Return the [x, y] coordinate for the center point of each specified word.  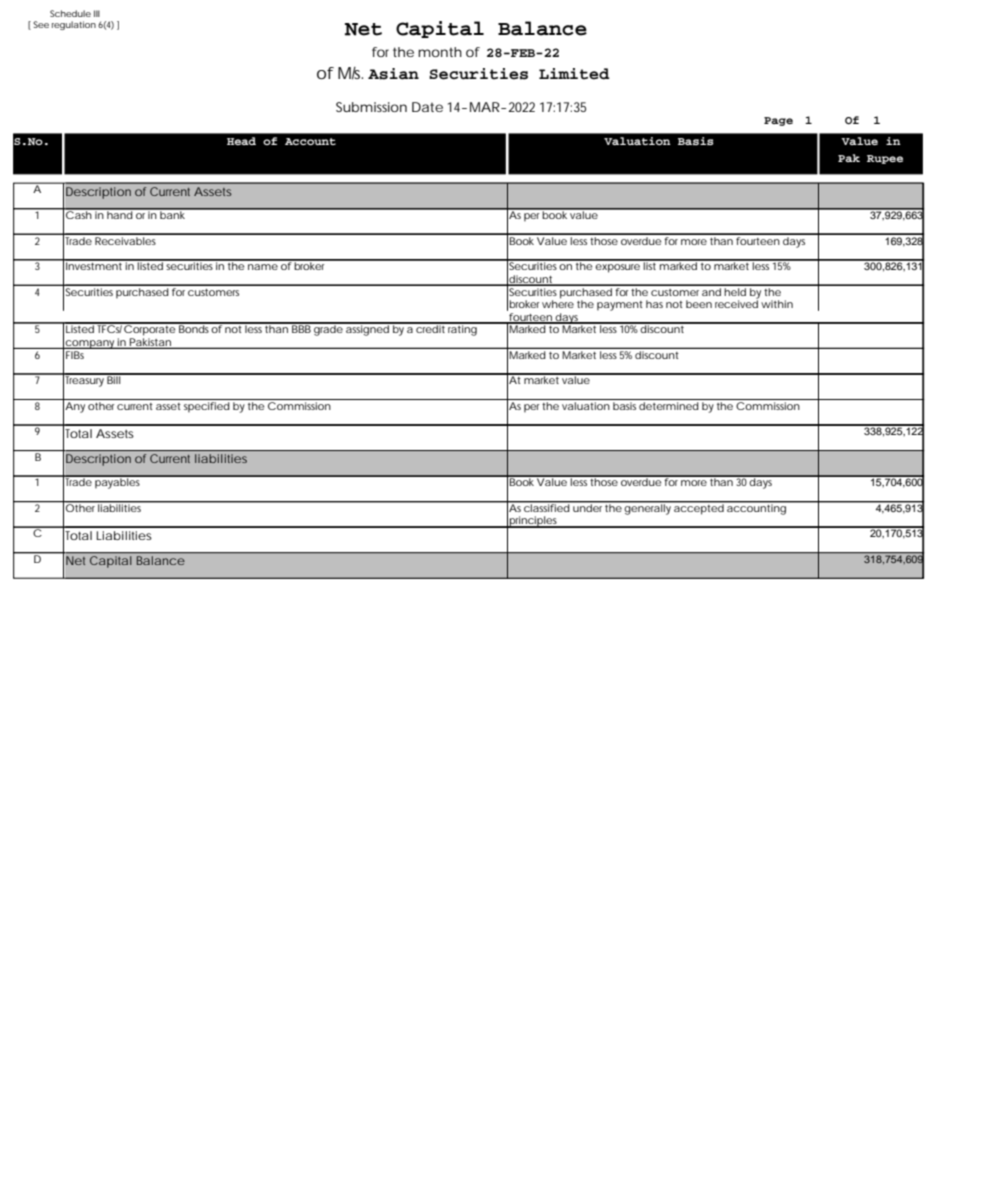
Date [427, 107]
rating [463, 329]
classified [547, 507]
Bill [114, 379]
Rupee [885, 159]
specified [207, 407]
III [97, 13]
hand [120, 214]
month [440, 52]
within [777, 304]
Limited [574, 74]
